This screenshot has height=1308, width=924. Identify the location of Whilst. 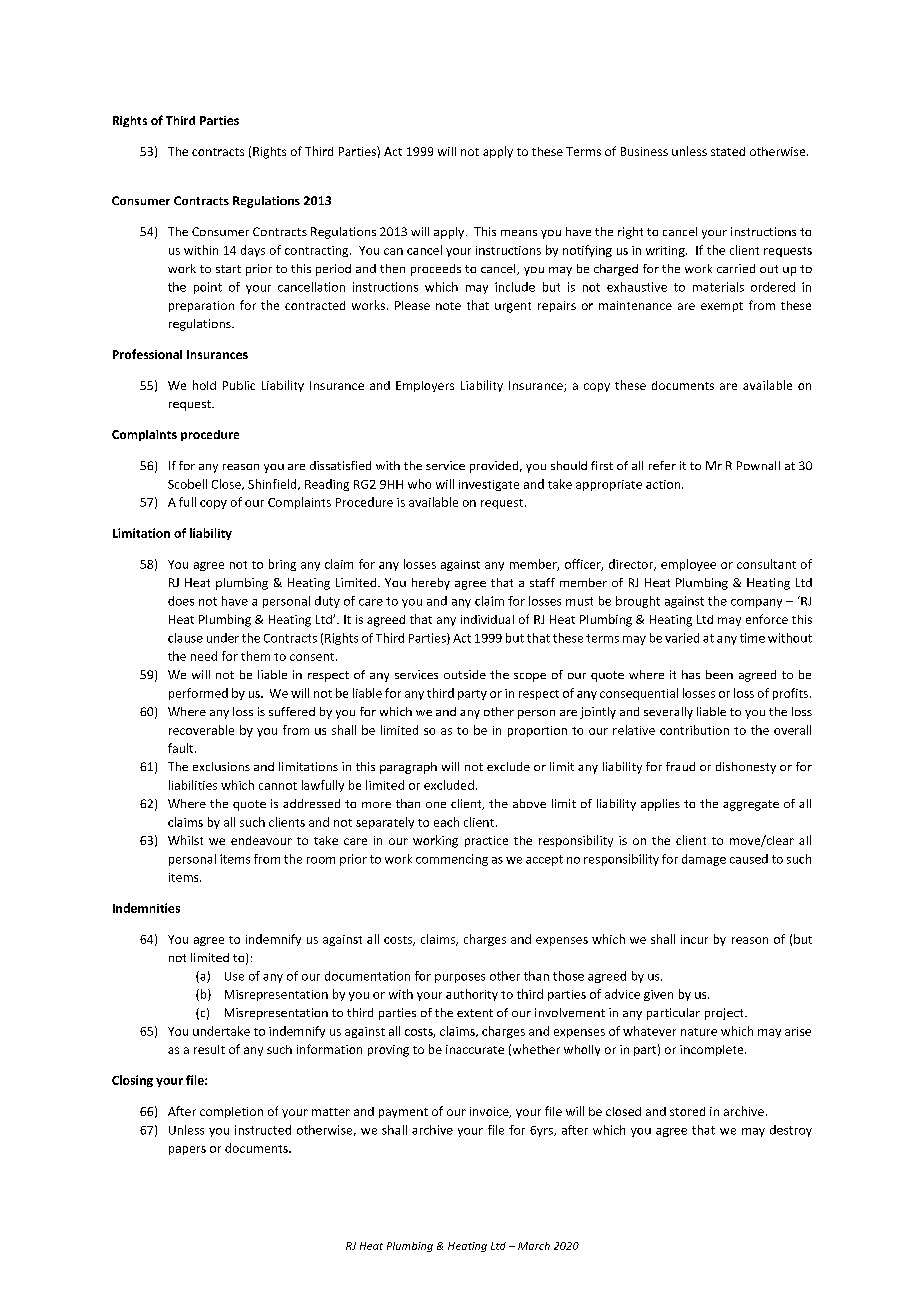
(185, 840).
